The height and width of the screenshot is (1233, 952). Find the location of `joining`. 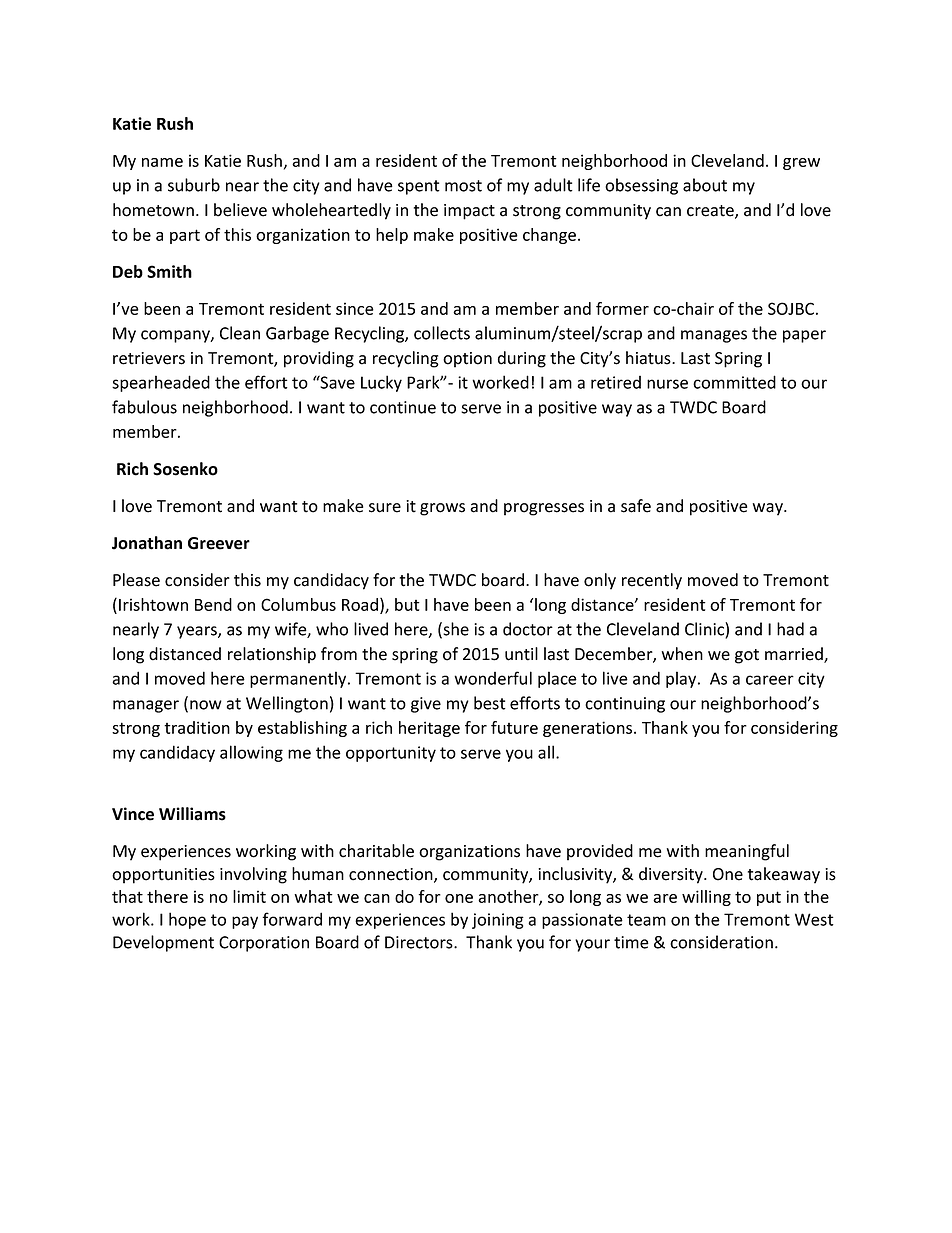

joining is located at coordinates (498, 921).
